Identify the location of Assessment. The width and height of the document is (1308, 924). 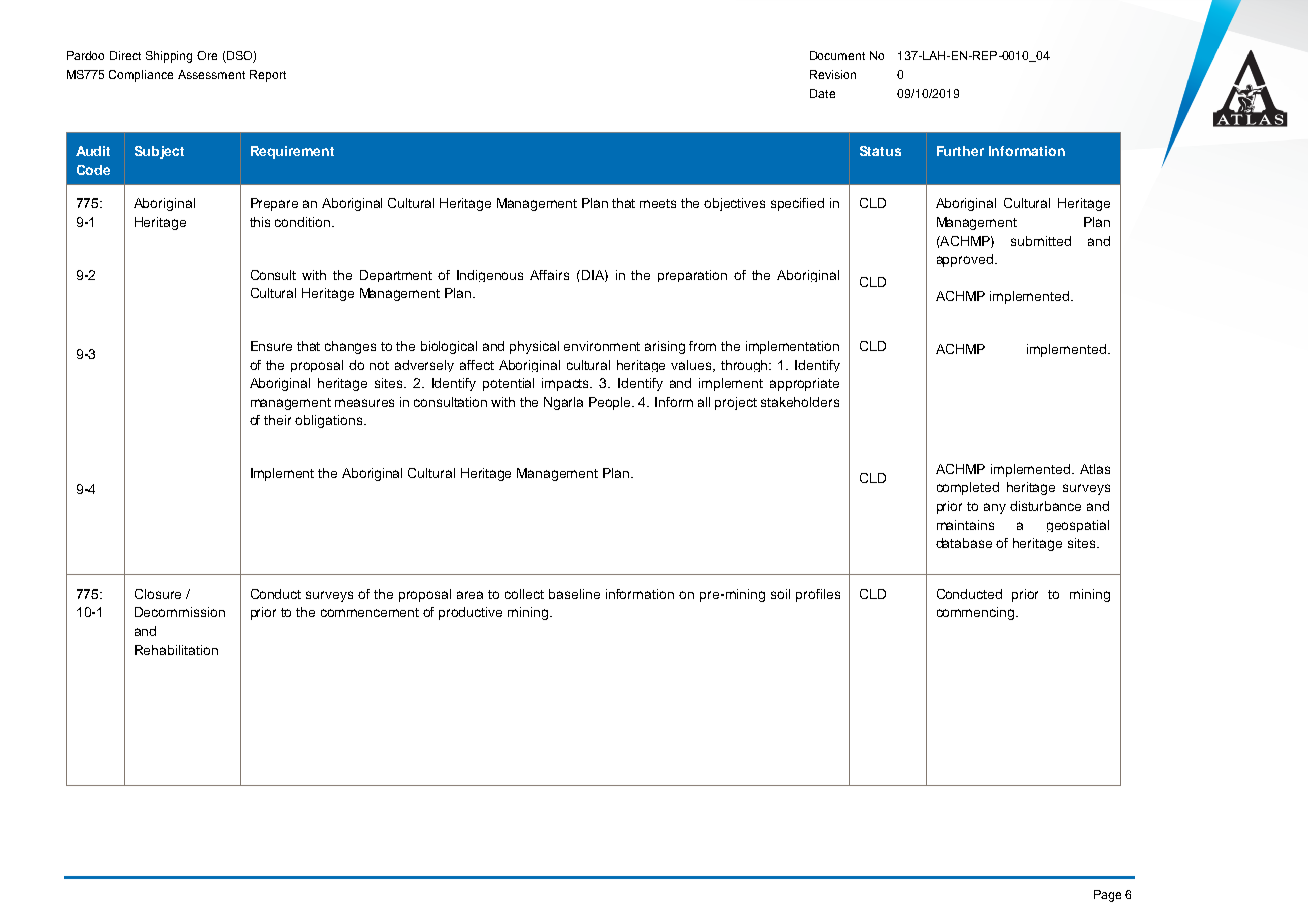
(211, 74).
